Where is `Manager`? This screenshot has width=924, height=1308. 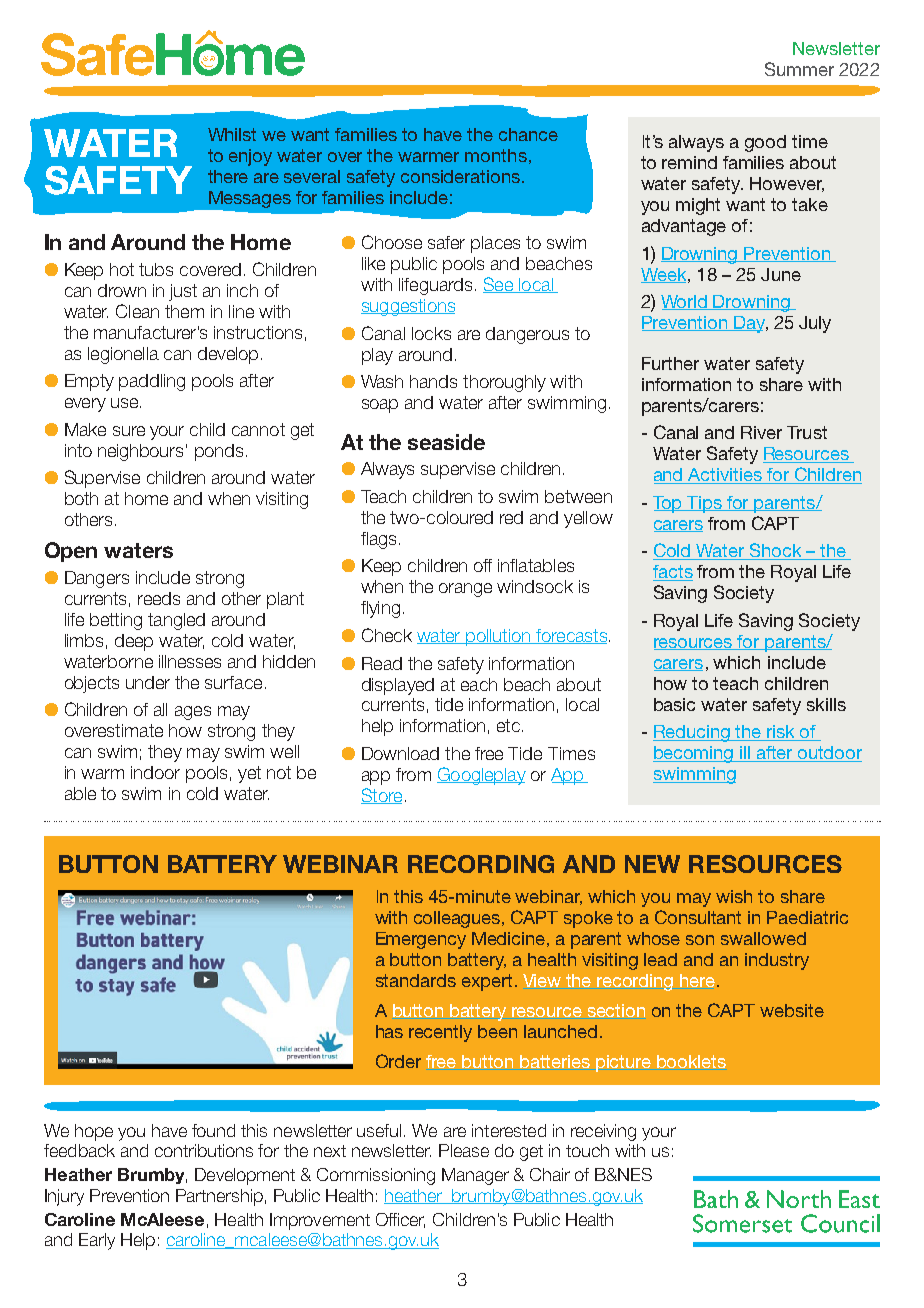 Manager is located at coordinates (475, 1176).
